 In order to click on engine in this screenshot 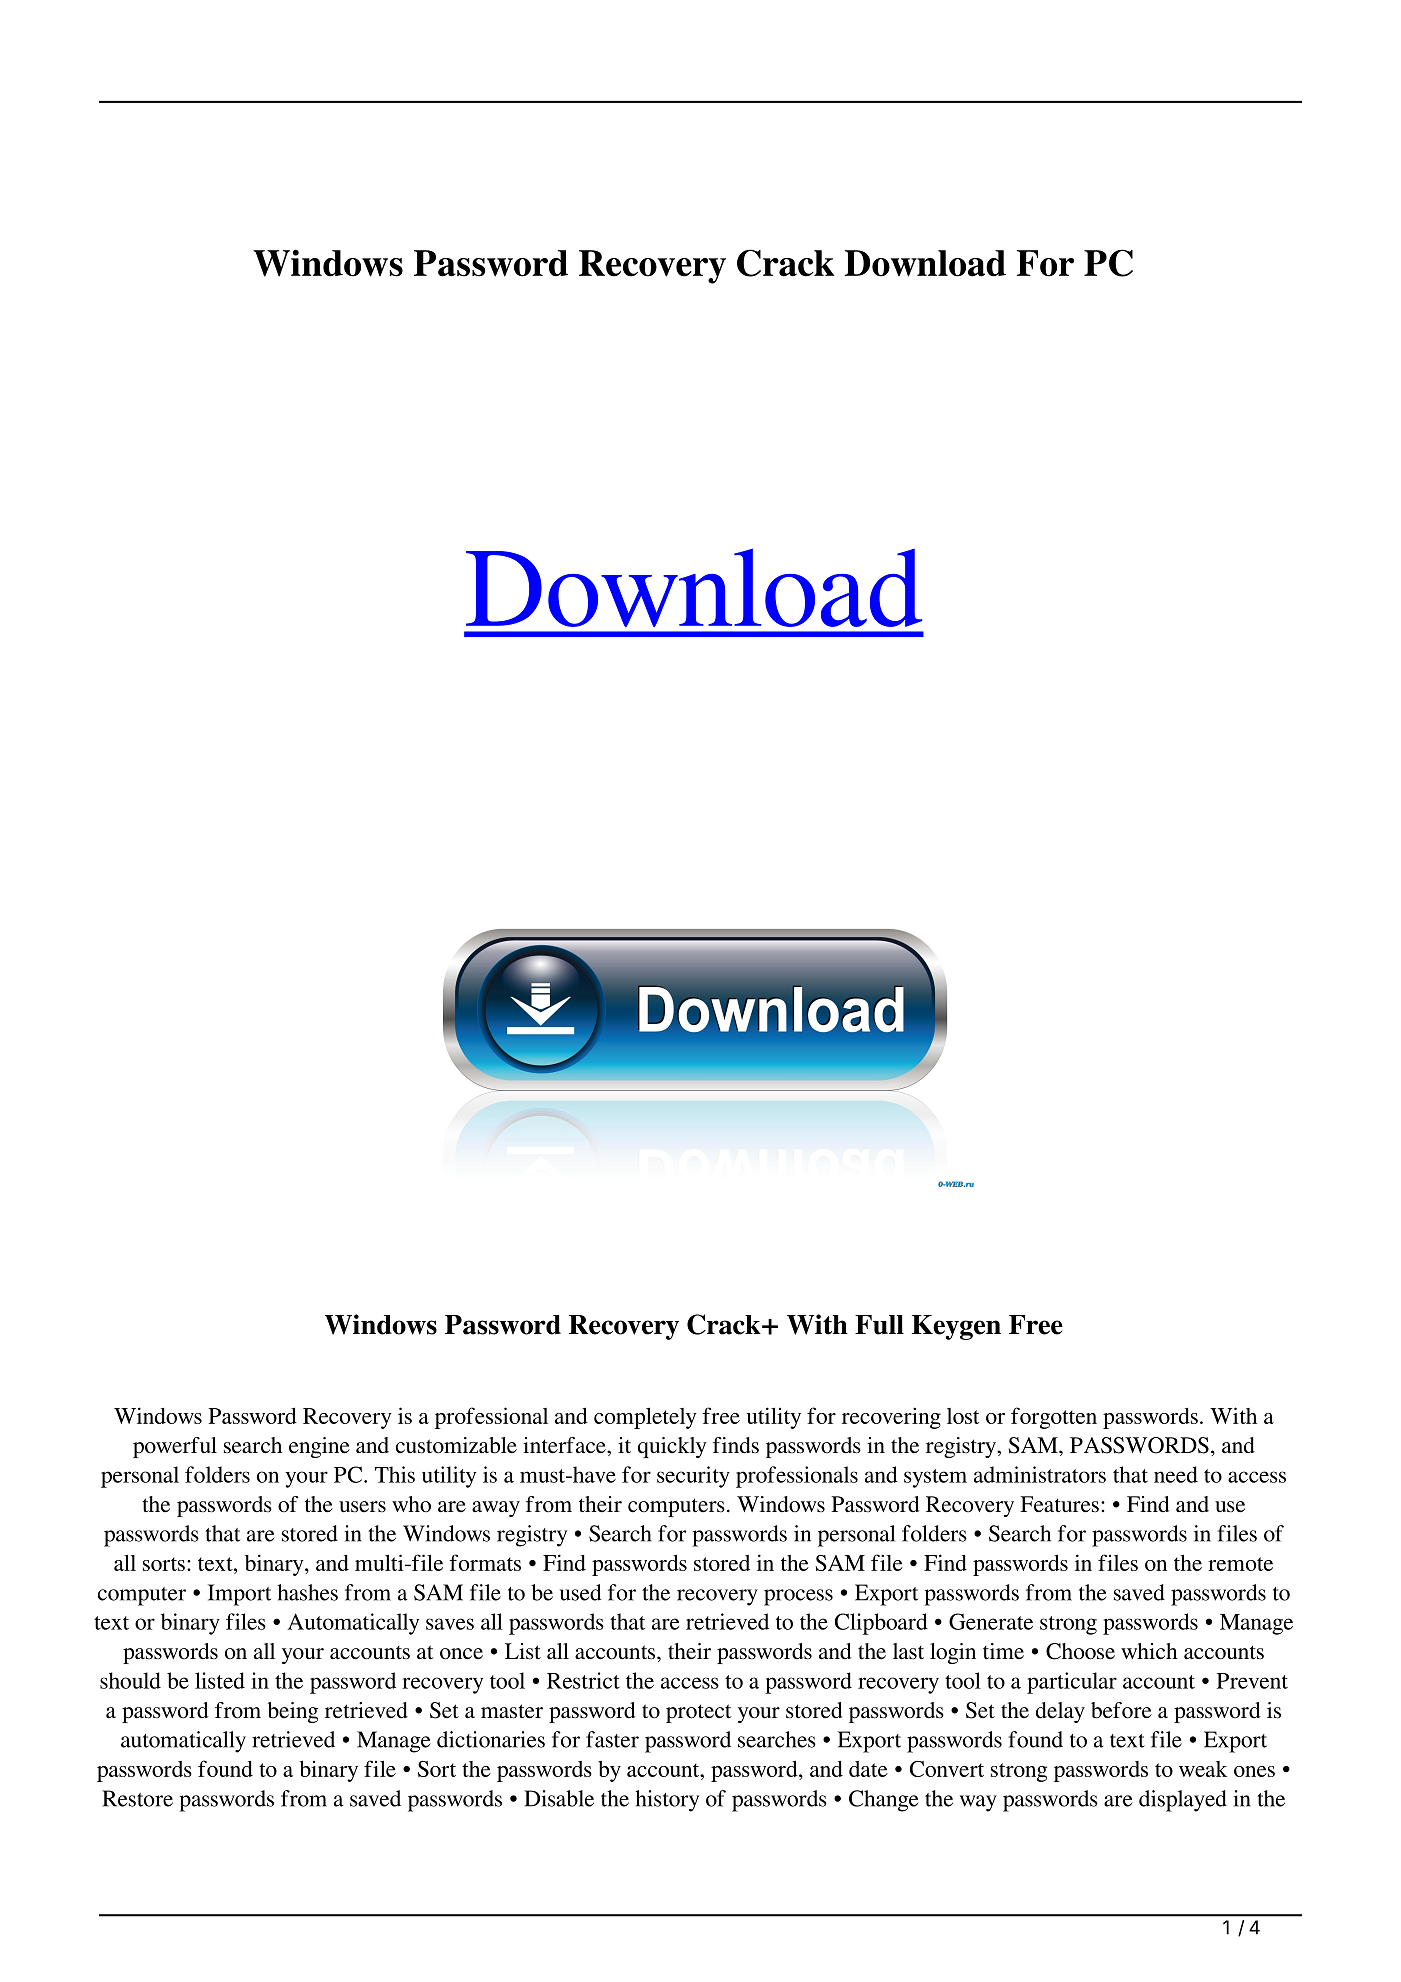, I will do `click(319, 1447)`.
